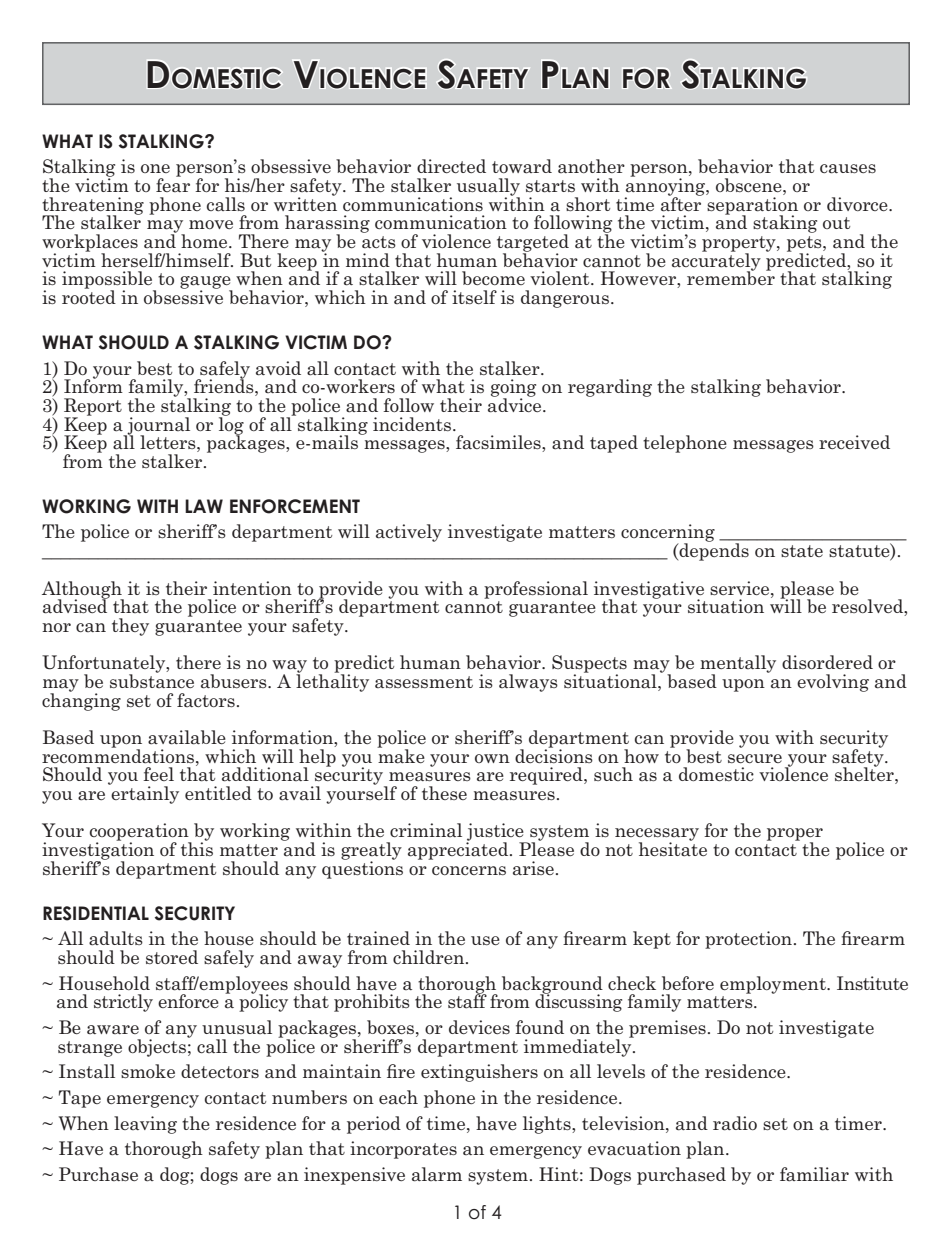 The height and width of the screenshot is (1233, 952). I want to click on RESIDENTIAL, so click(96, 913).
